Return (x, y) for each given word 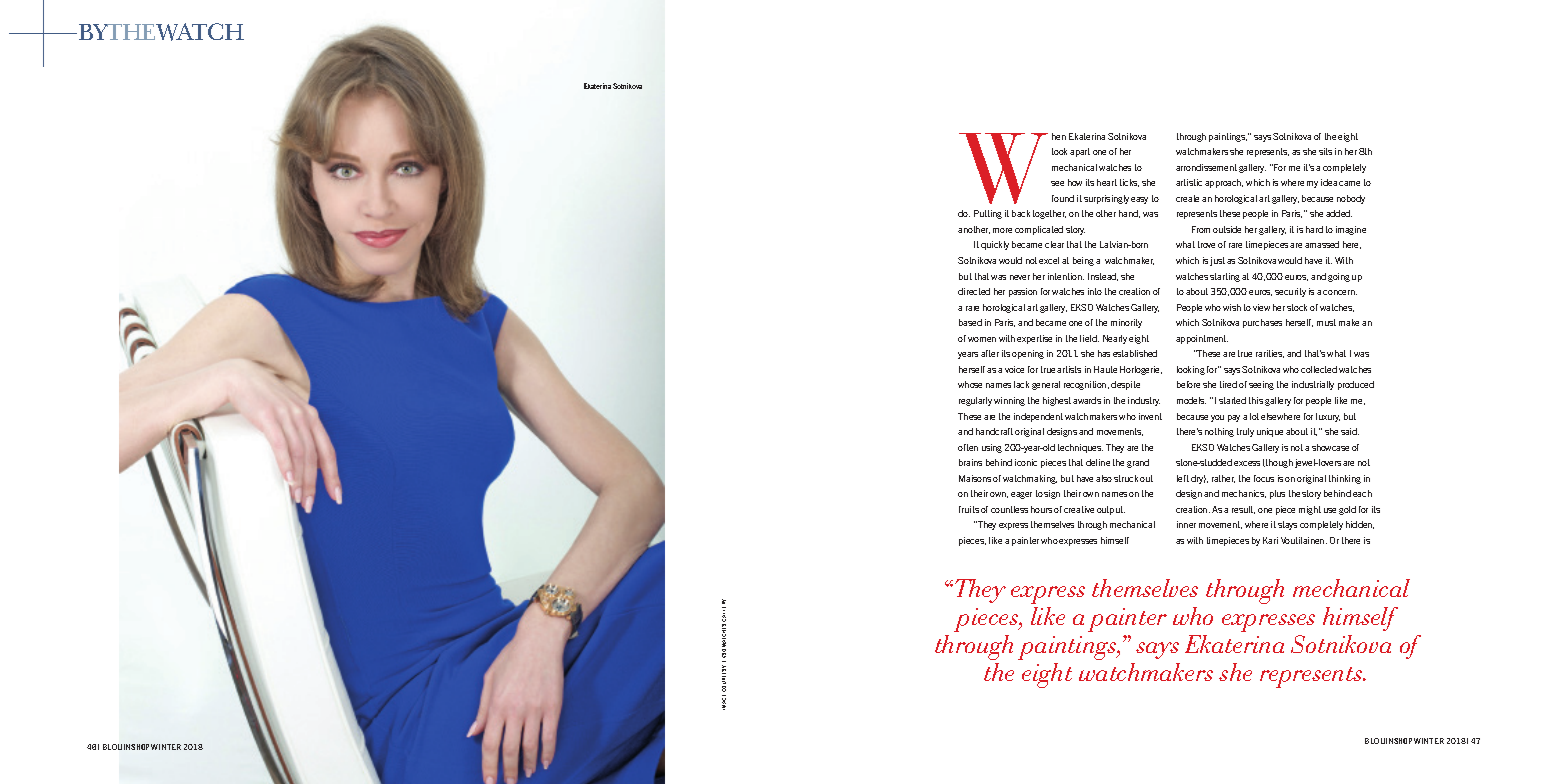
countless (1009, 509)
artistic (1189, 182)
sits (1325, 151)
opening (1028, 354)
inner (1186, 524)
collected (1319, 369)
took (1059, 151)
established (1135, 353)
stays (1287, 525)
